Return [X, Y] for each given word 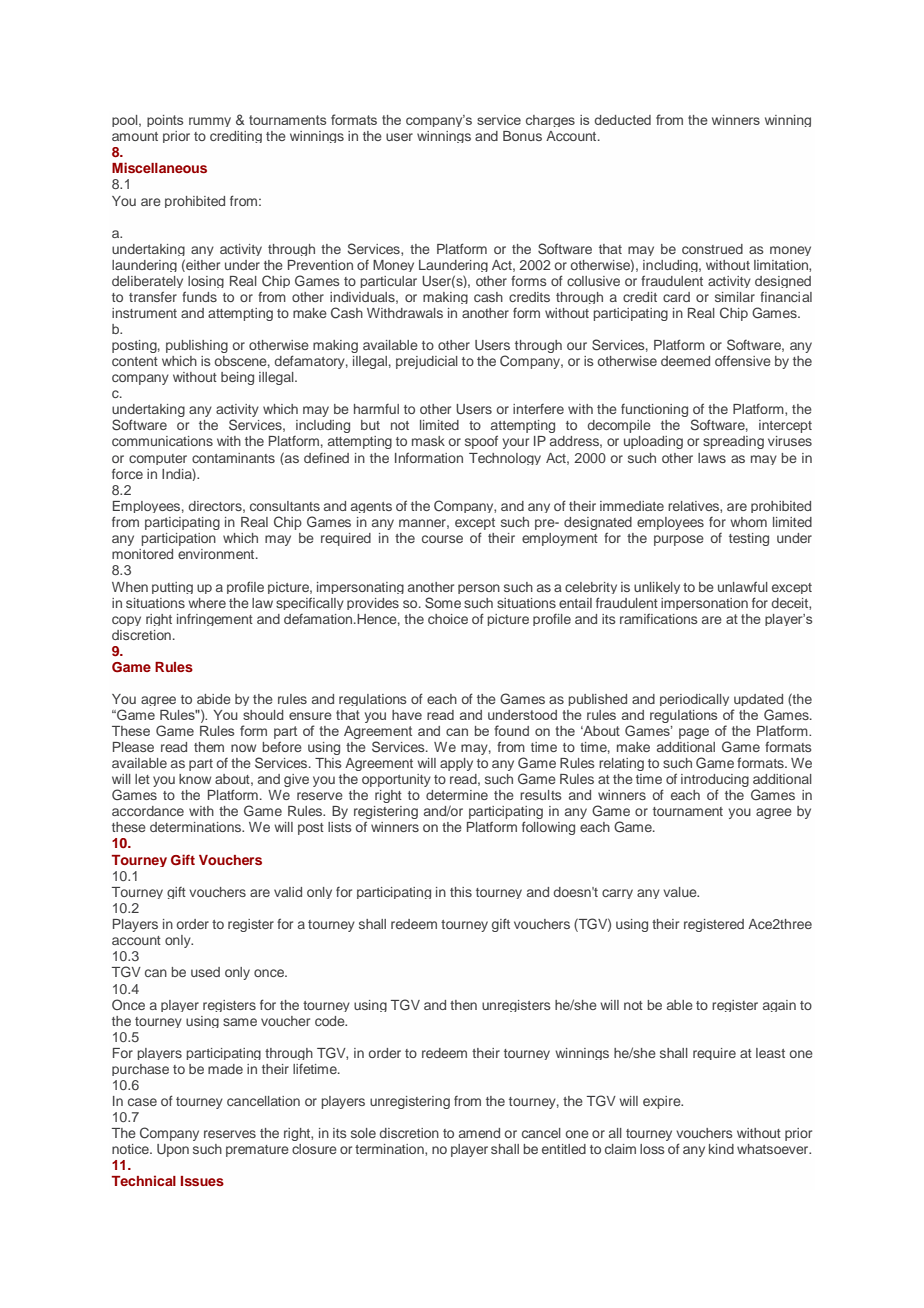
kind [721, 1149]
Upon [173, 1150]
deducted [622, 120]
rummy [210, 122]
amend [479, 1133]
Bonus [522, 136]
